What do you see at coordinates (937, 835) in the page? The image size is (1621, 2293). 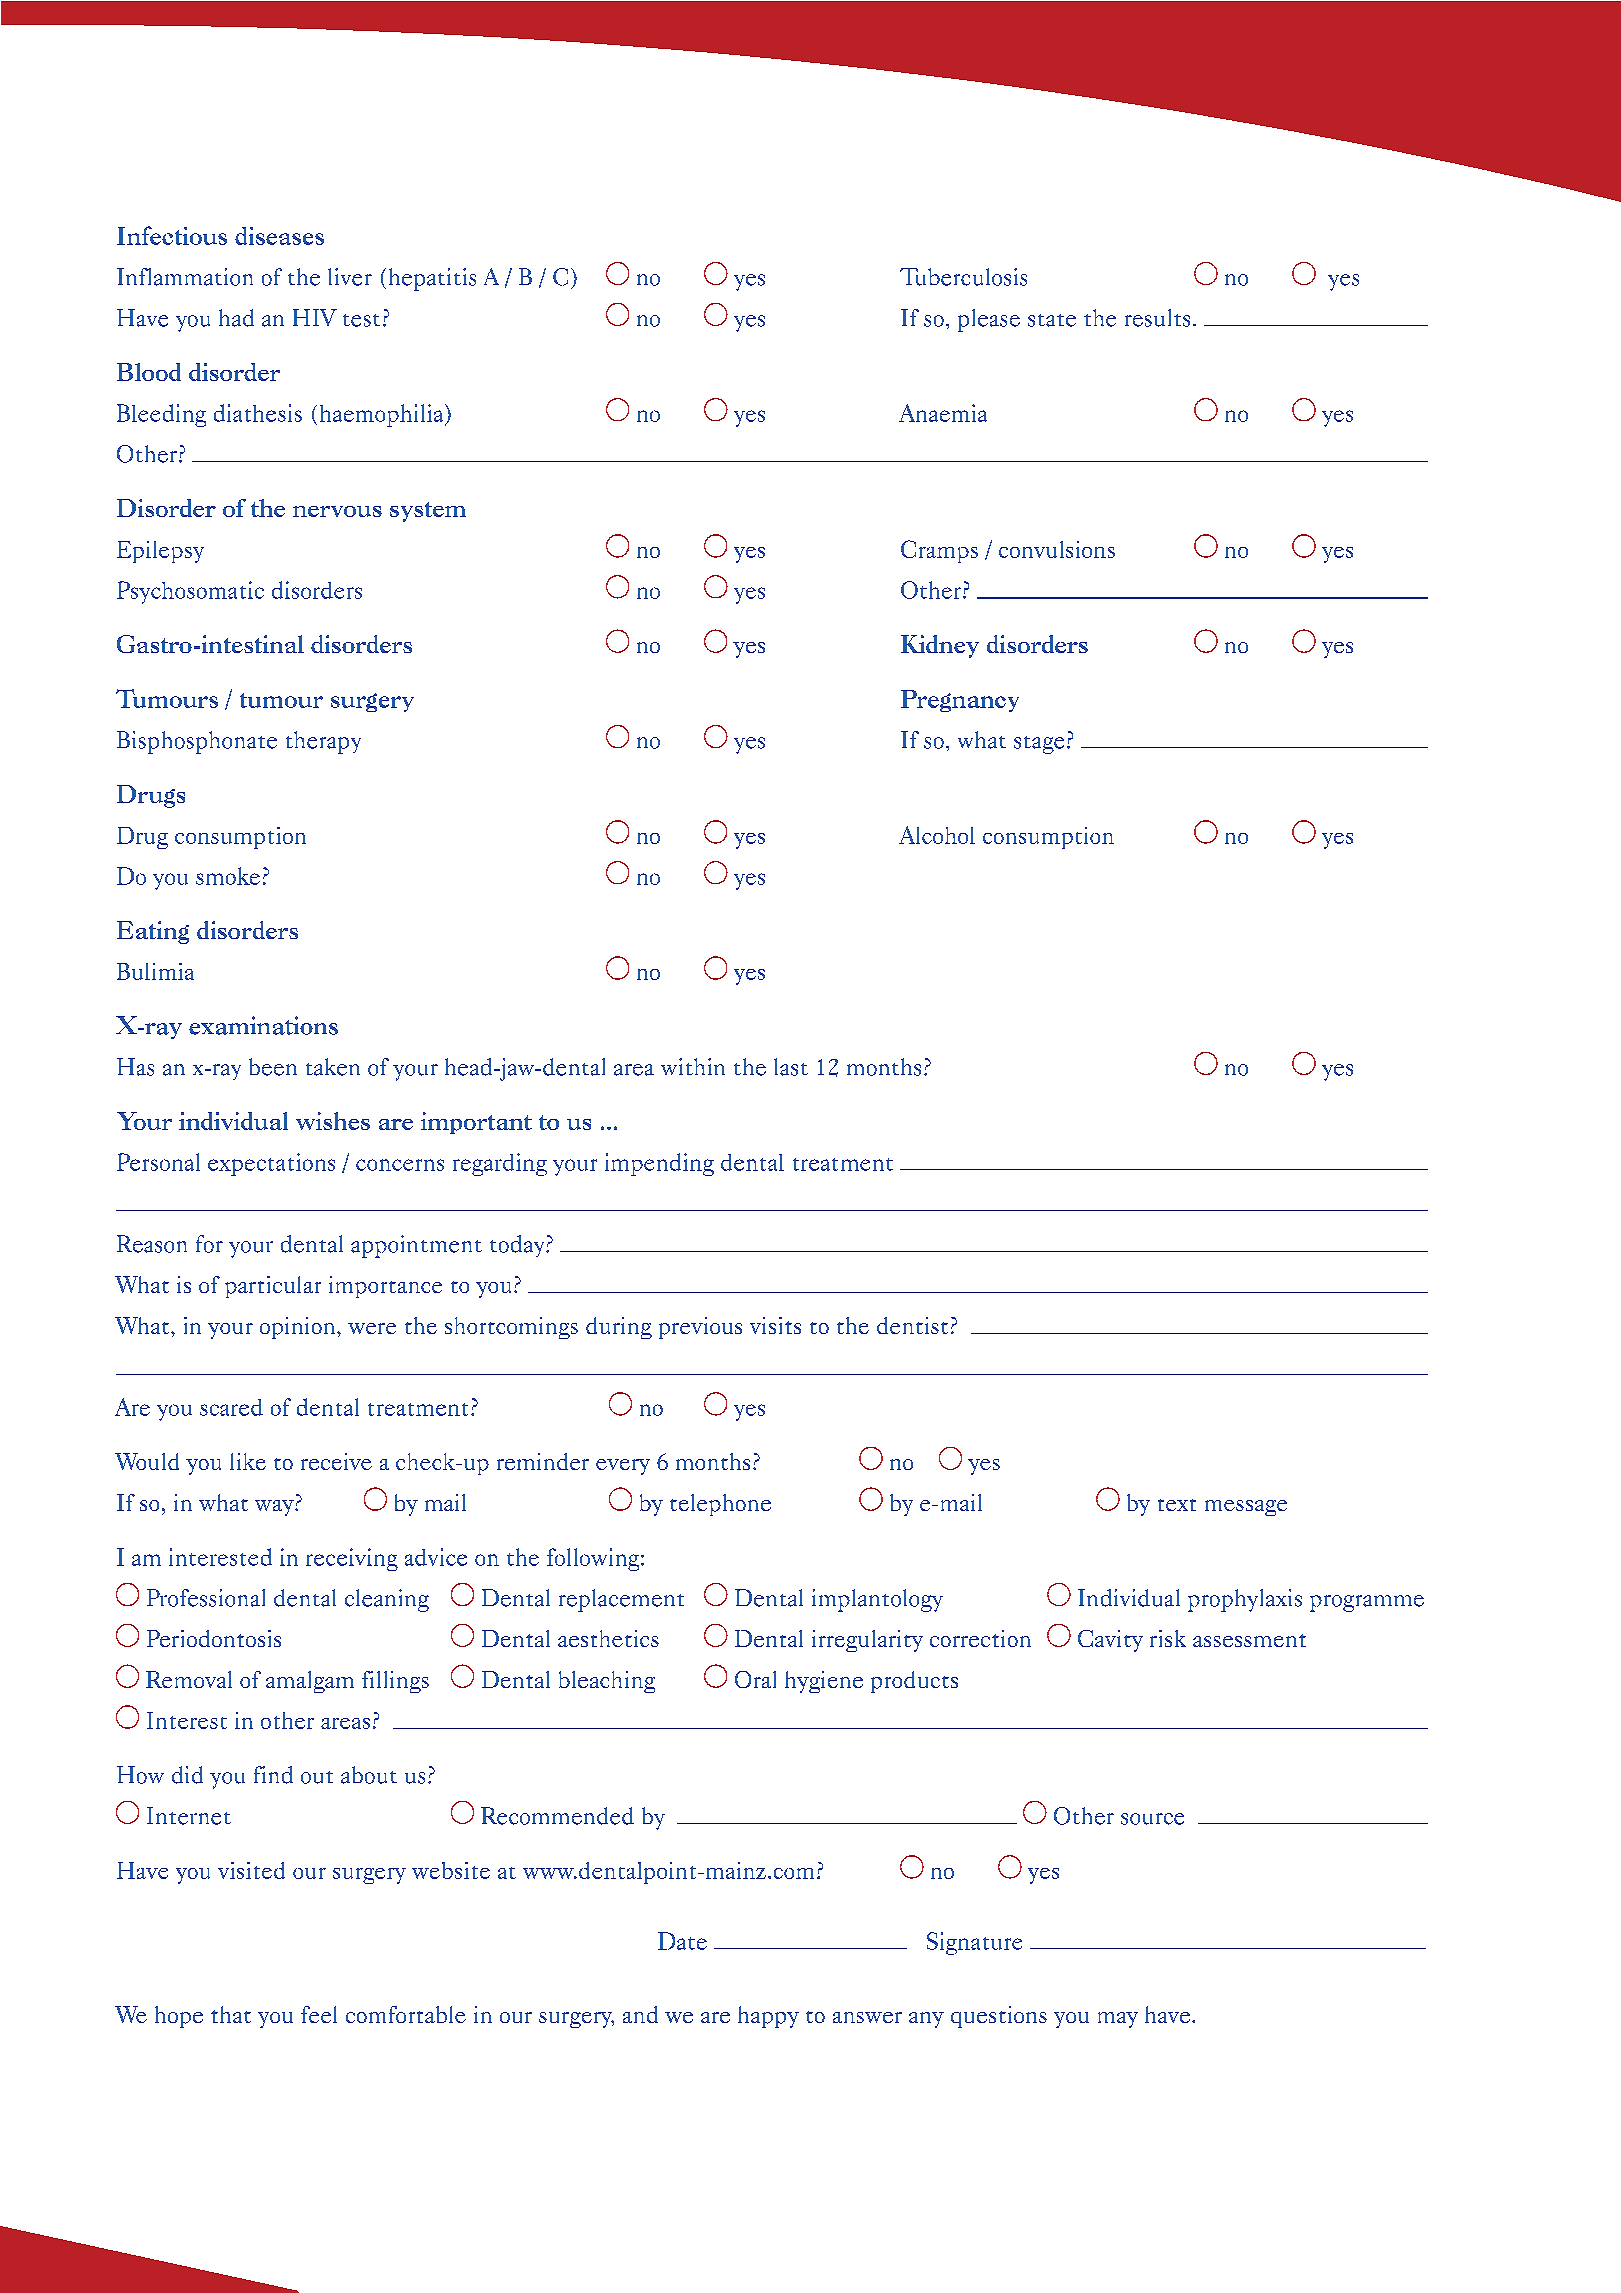 I see `Alcohol` at bounding box center [937, 835].
